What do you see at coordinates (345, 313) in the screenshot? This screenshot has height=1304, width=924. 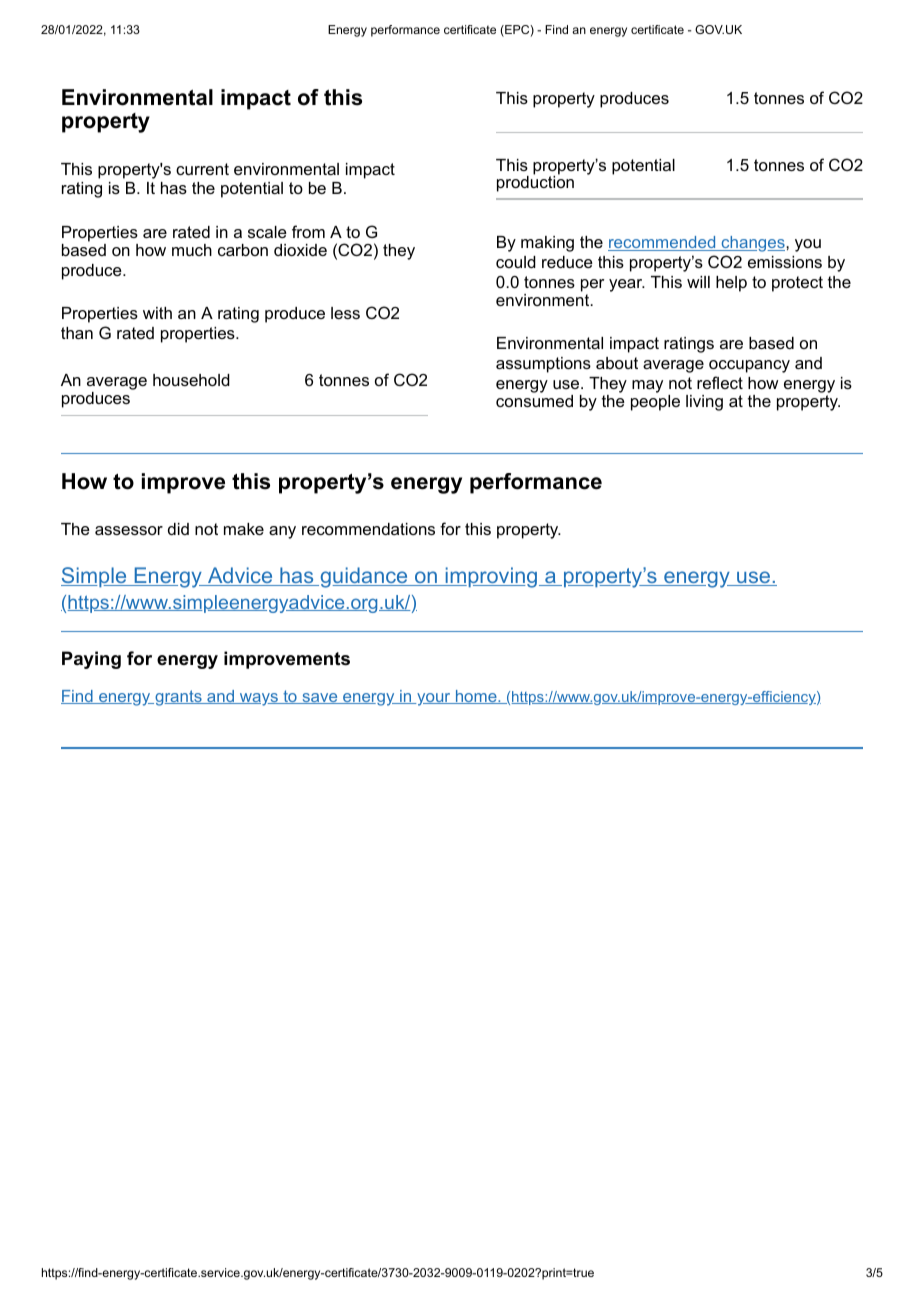 I see `less` at bounding box center [345, 313].
